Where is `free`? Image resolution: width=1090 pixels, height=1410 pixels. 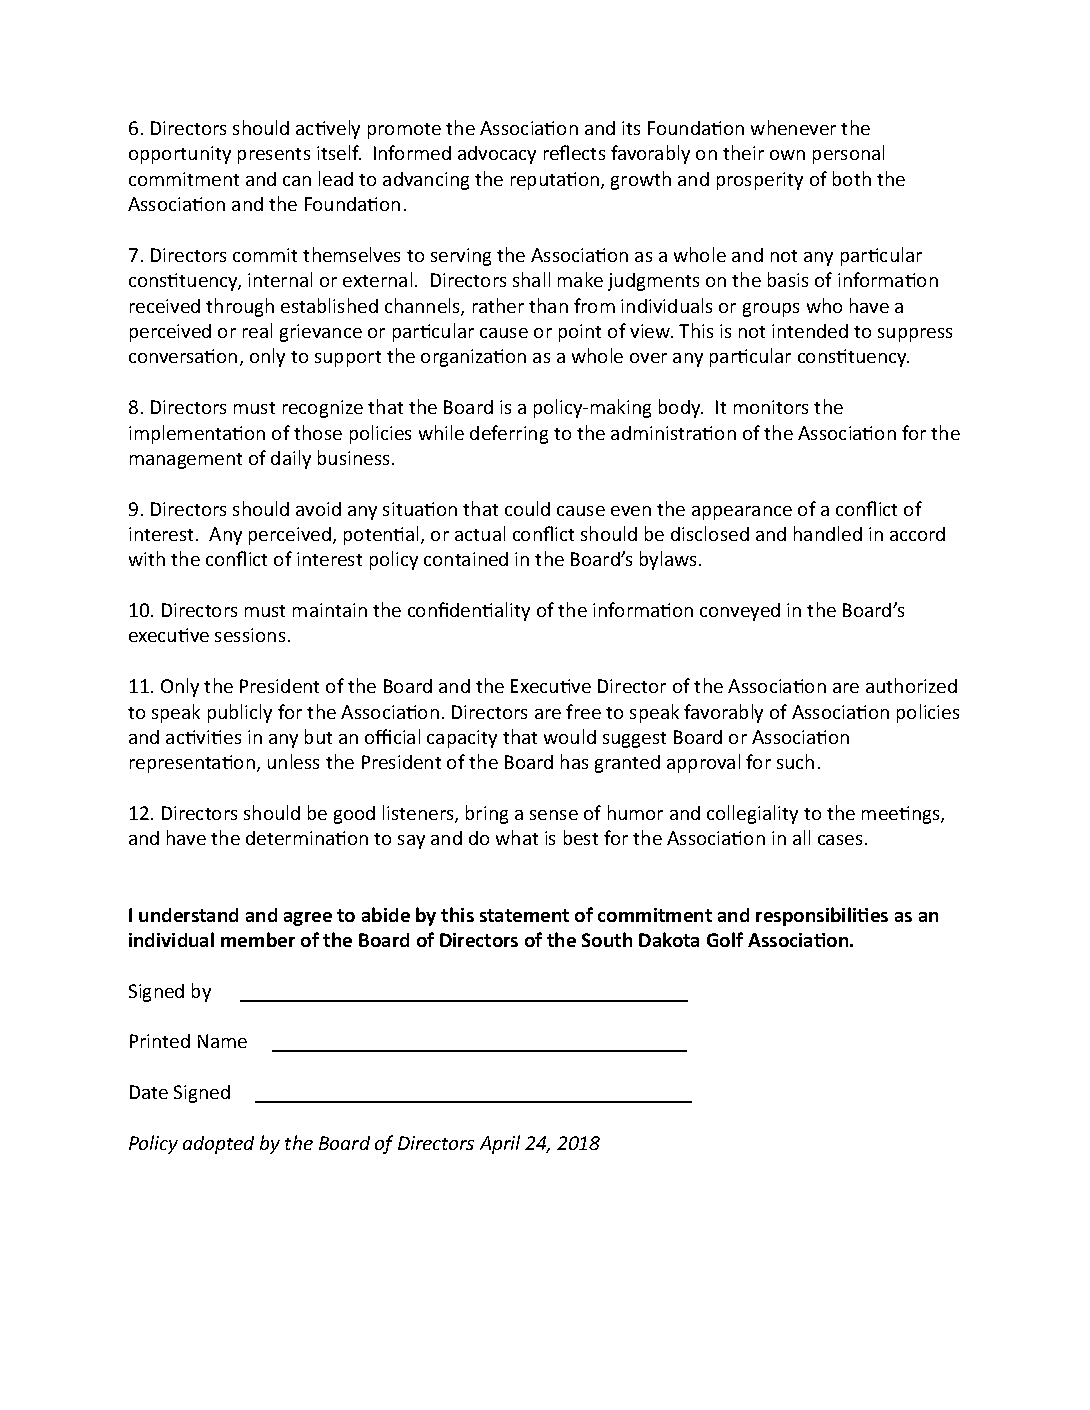
free is located at coordinates (583, 711).
